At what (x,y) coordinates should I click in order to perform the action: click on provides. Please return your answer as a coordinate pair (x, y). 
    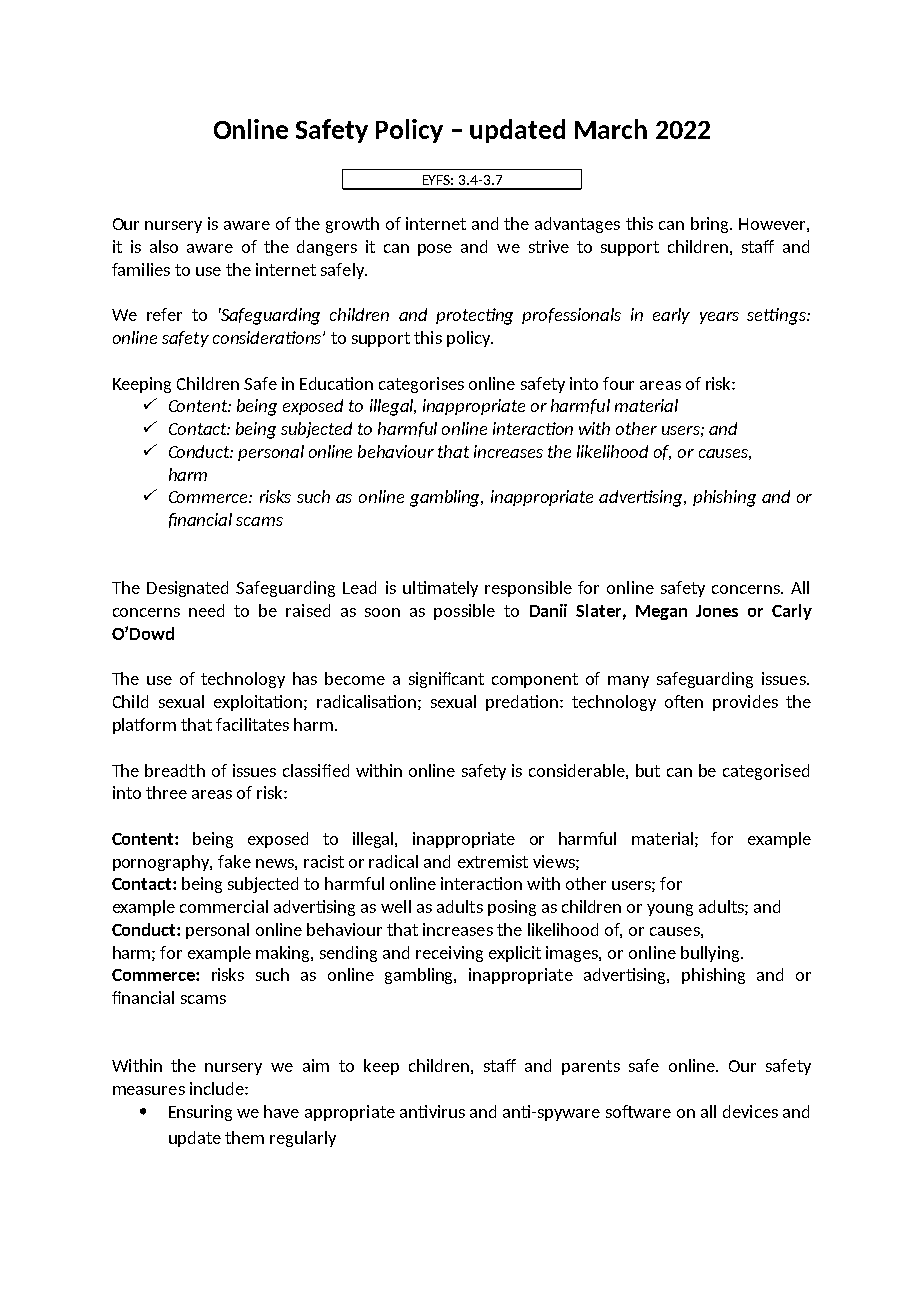
    Looking at the image, I should click on (745, 703).
